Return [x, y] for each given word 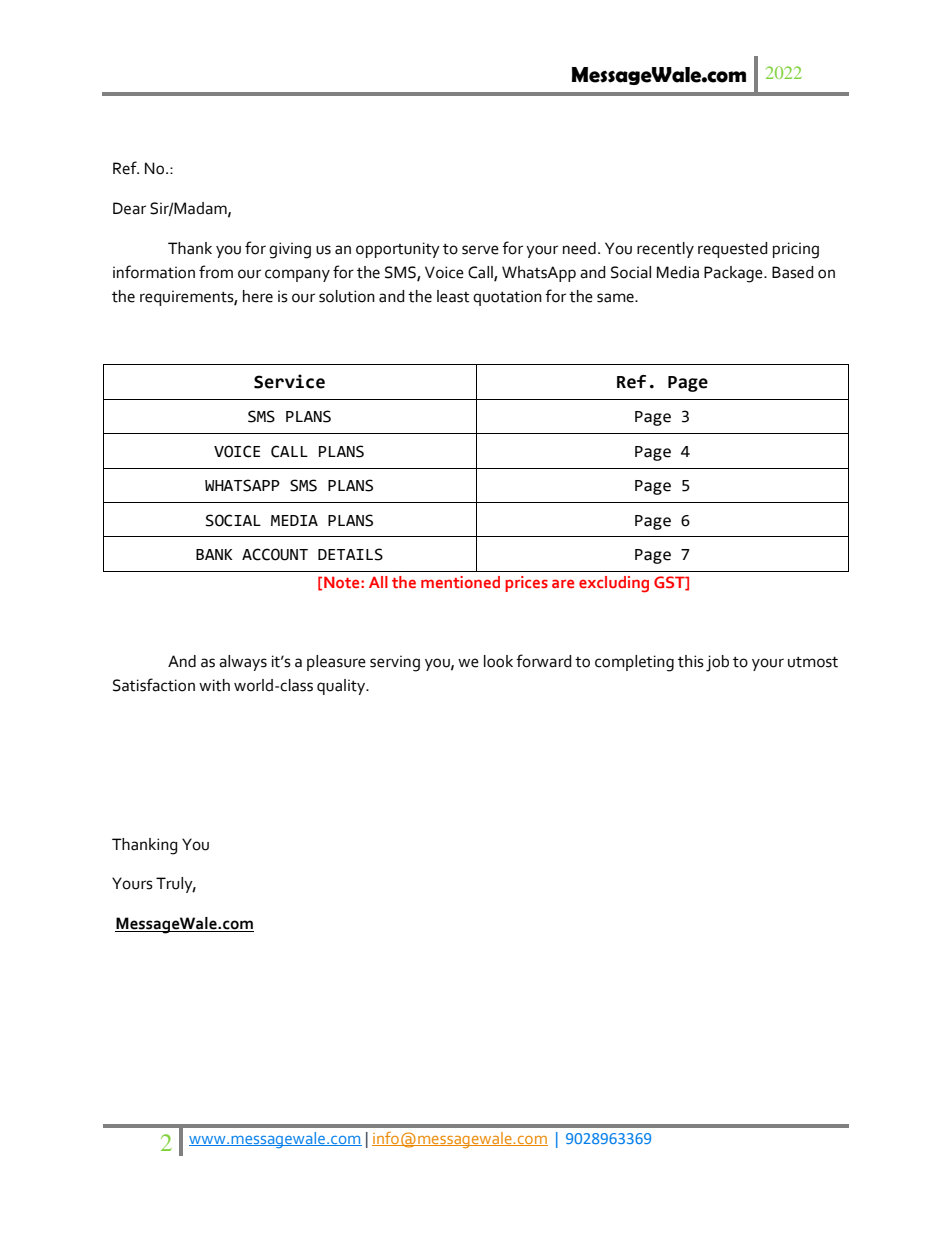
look [498, 661]
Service [289, 381]
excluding [614, 584]
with [214, 685]
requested [733, 250]
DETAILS [350, 554]
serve [480, 250]
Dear [129, 208]
